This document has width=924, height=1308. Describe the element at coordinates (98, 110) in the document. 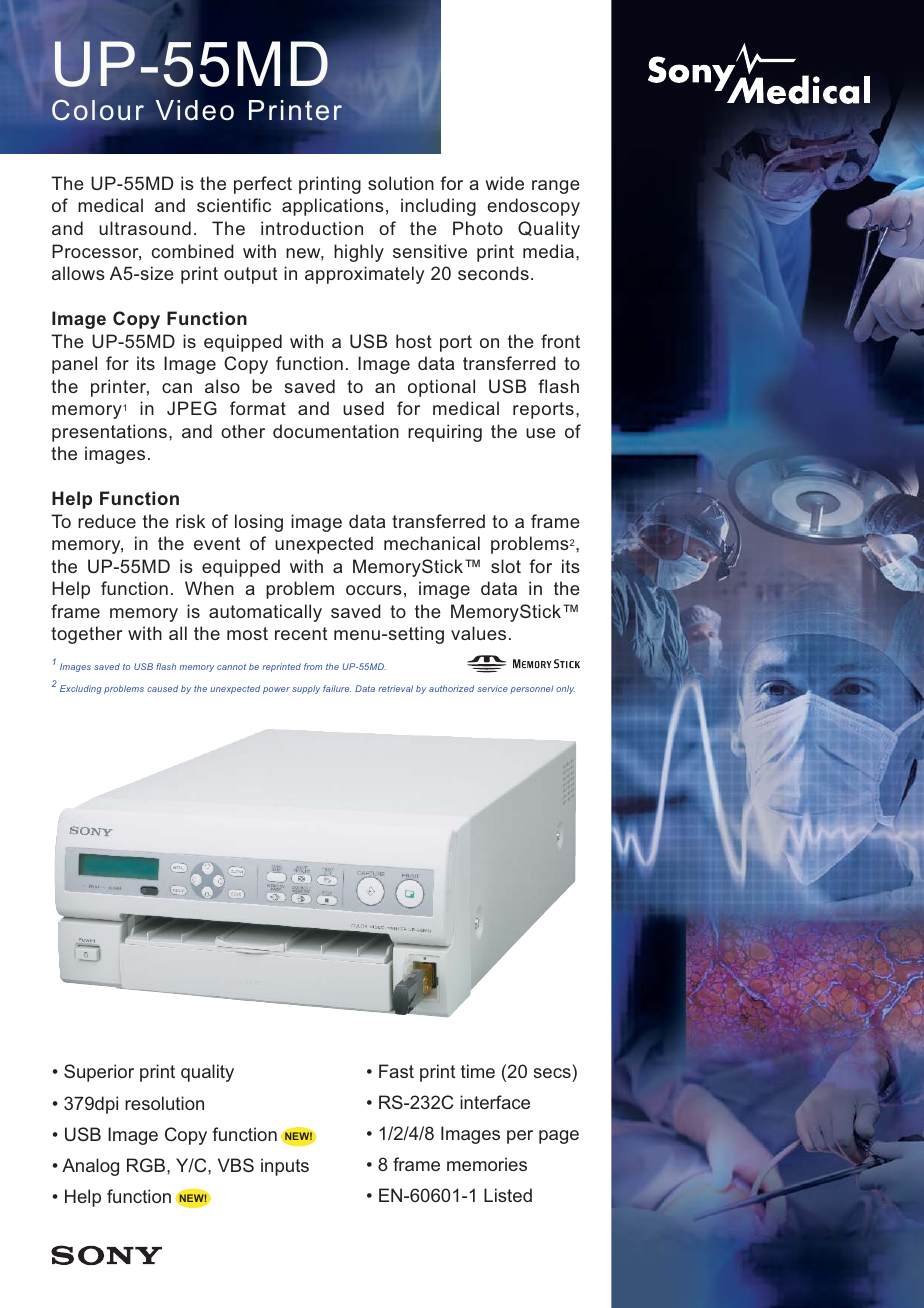

I see `Colour` at that location.
